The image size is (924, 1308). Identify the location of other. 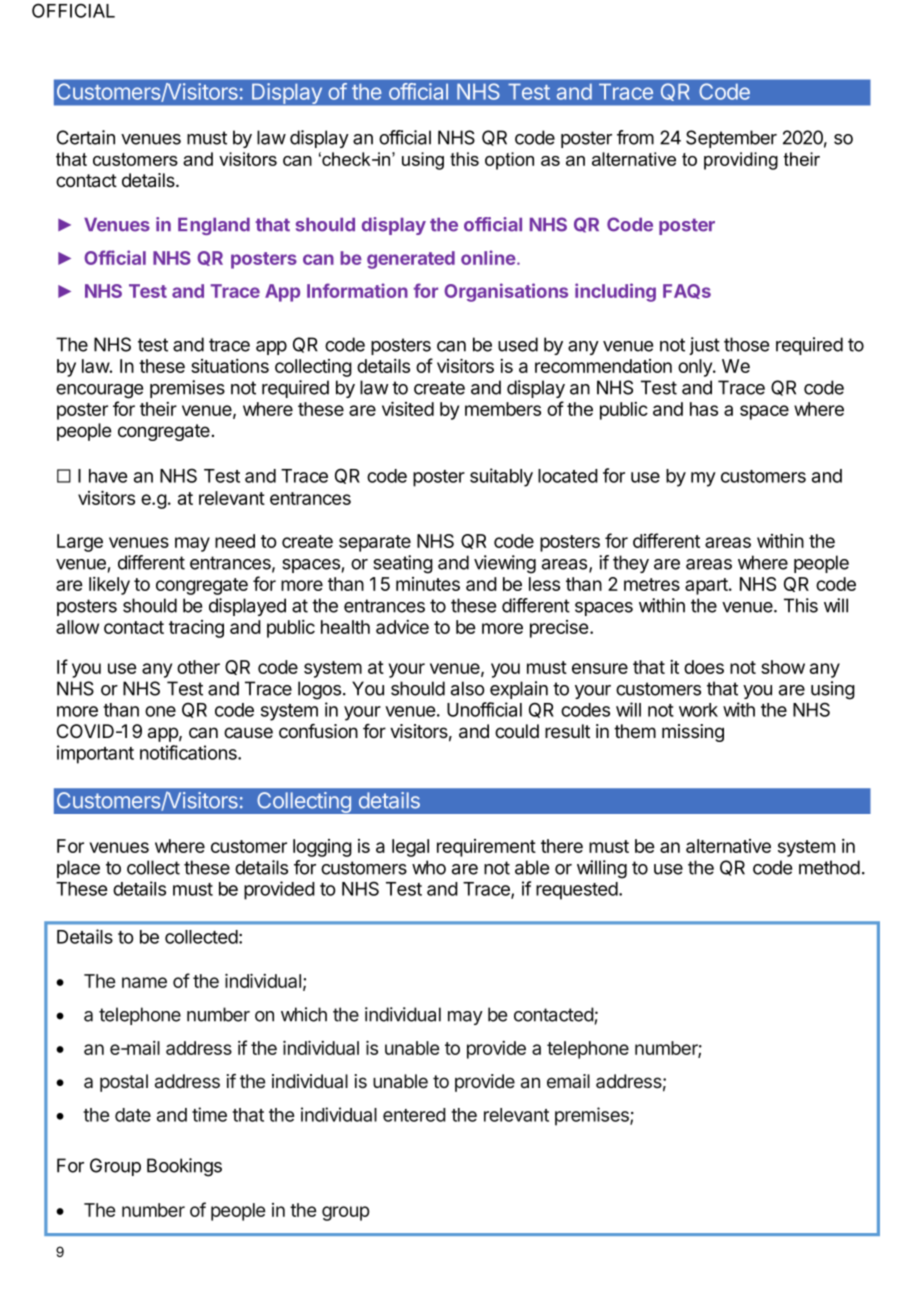
(198, 667).
